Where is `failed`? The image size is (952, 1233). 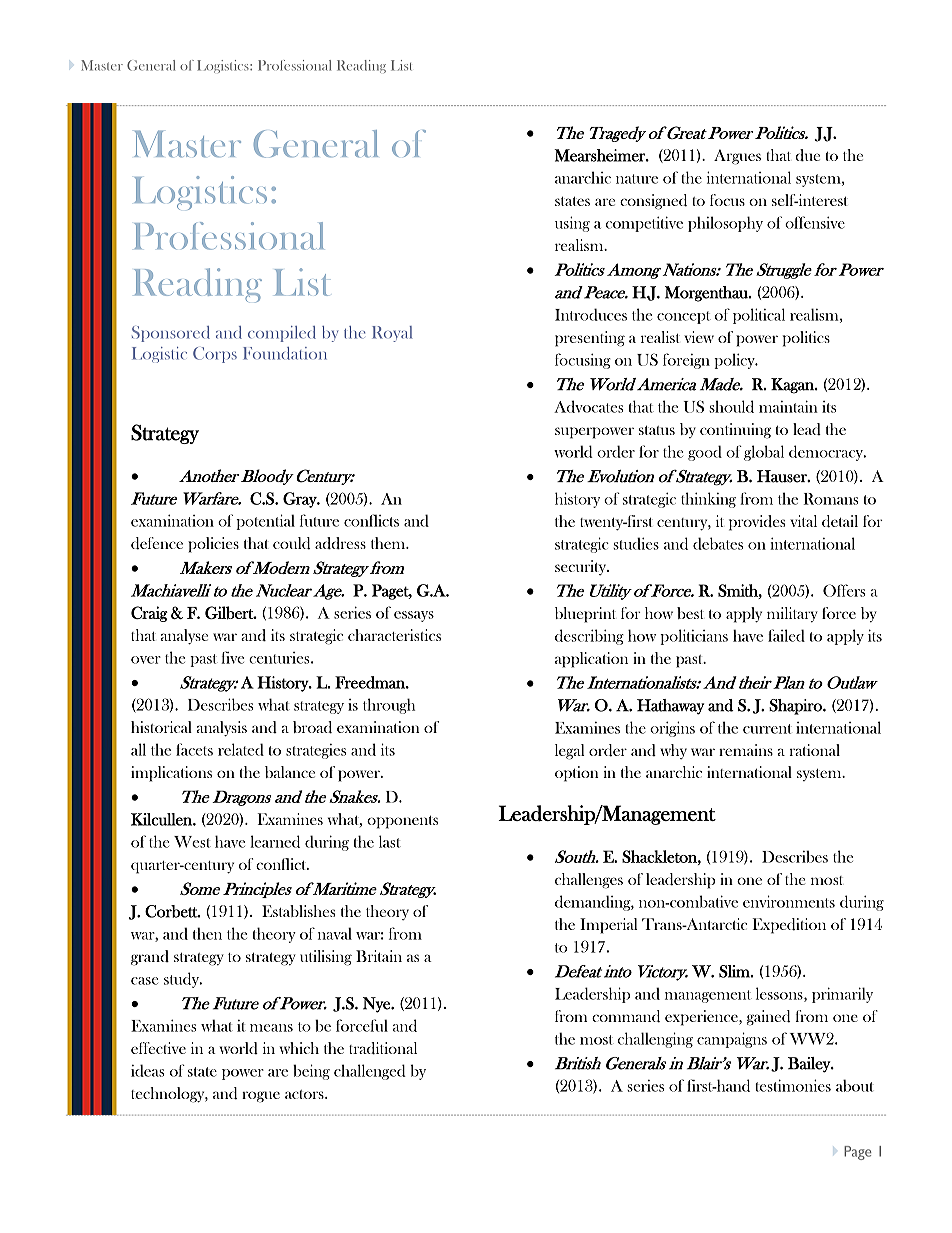 failed is located at coordinates (786, 635).
